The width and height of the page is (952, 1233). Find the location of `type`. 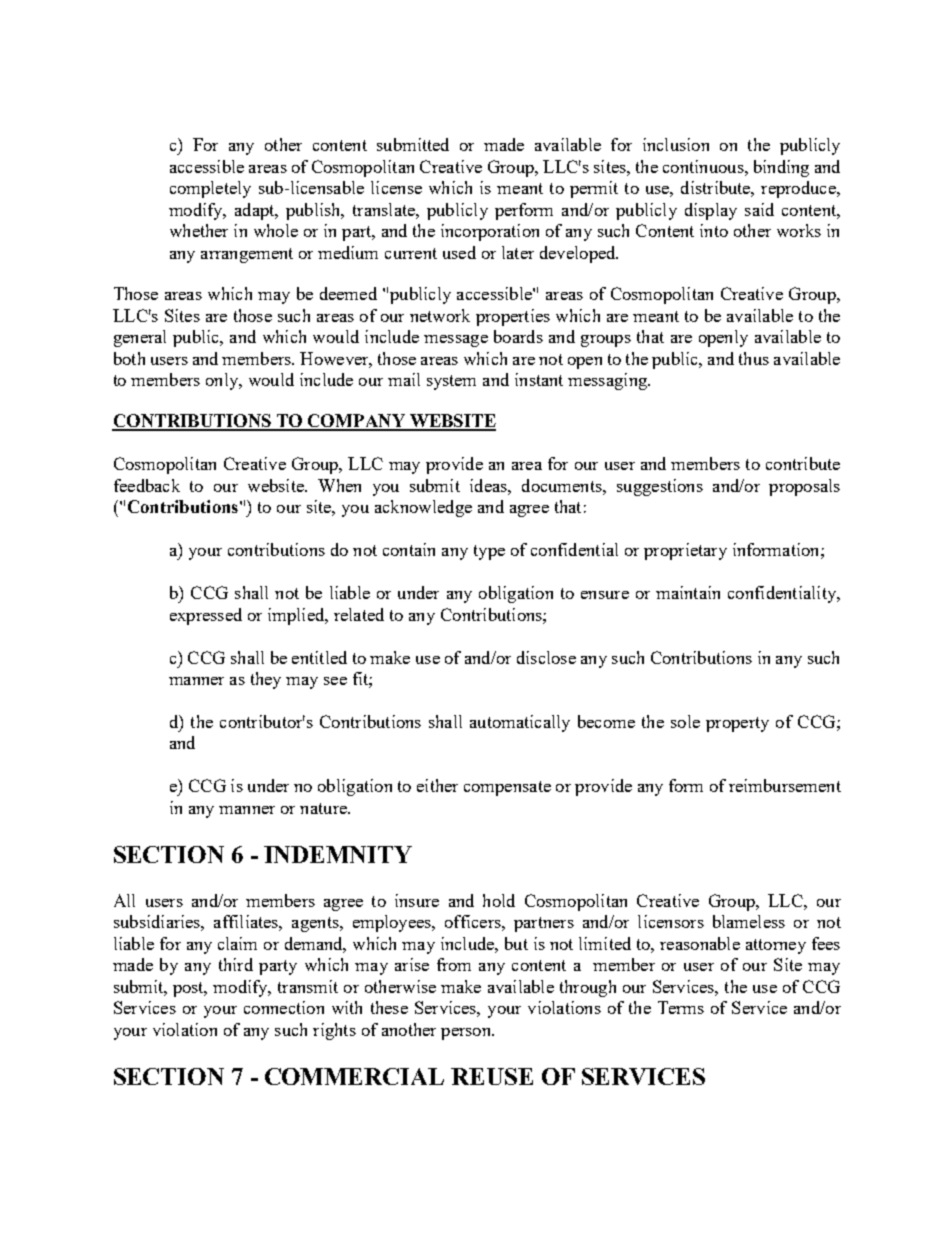

type is located at coordinates (489, 552).
